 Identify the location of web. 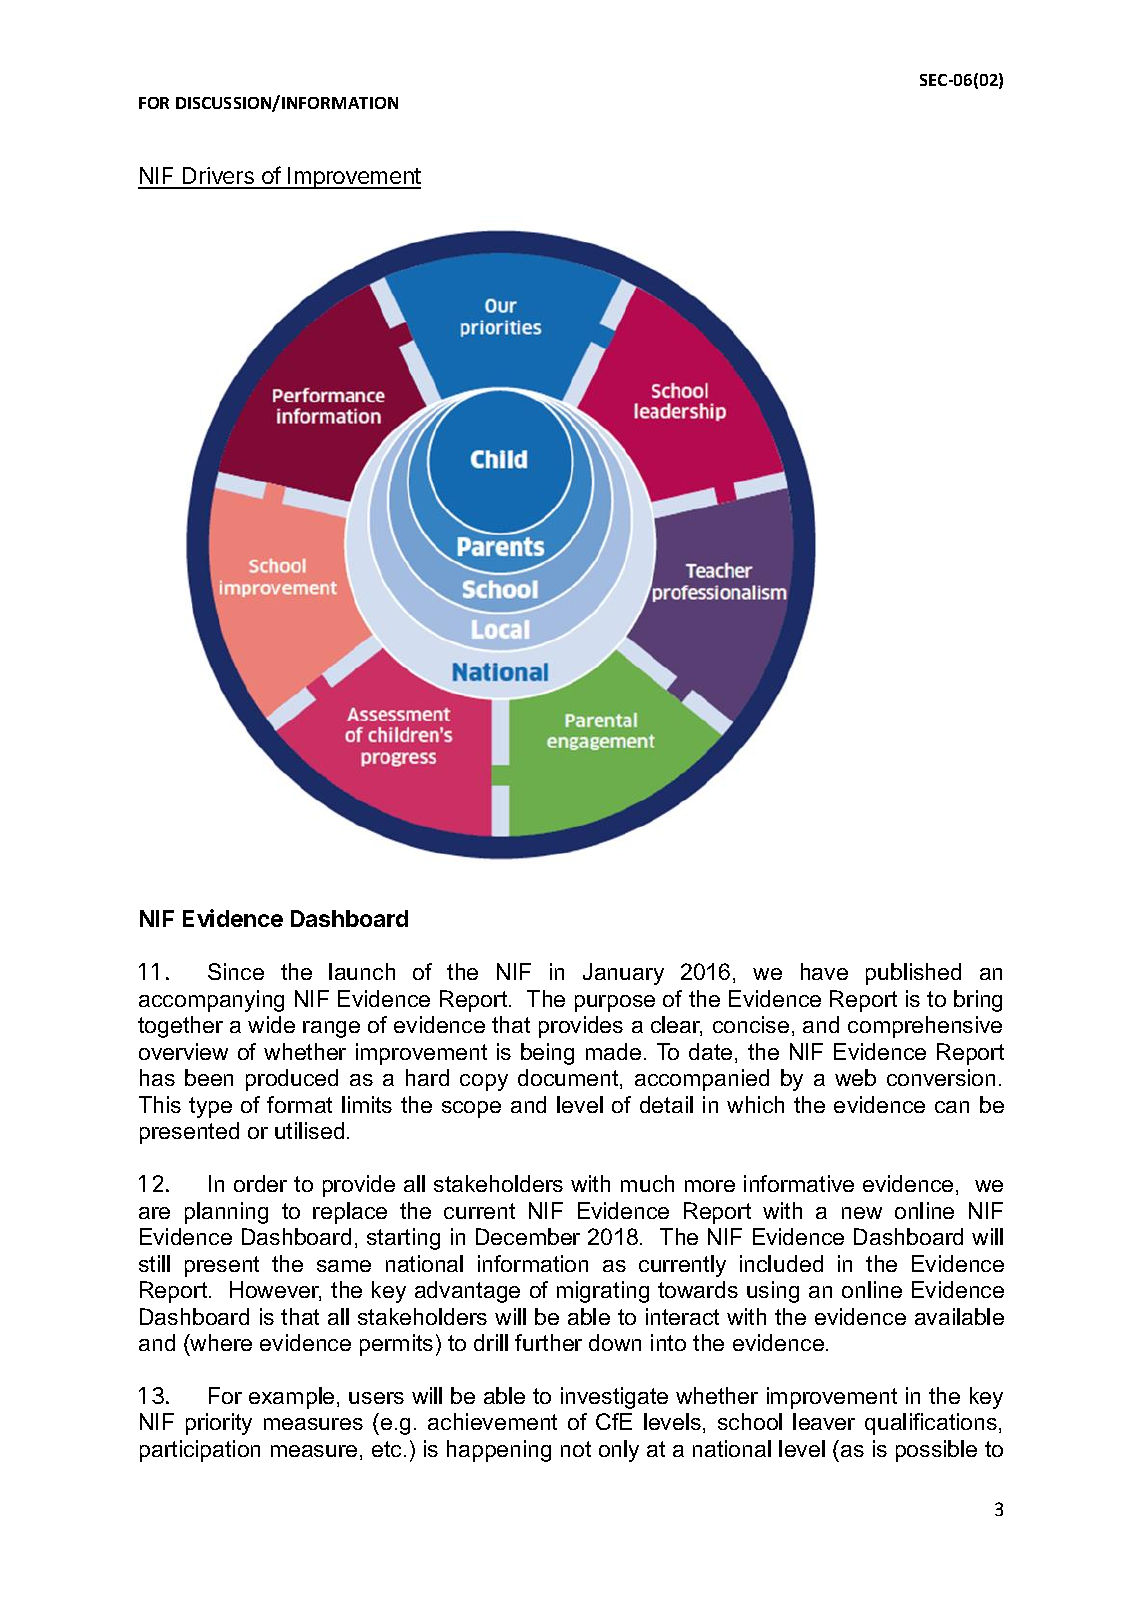
(855, 1077).
